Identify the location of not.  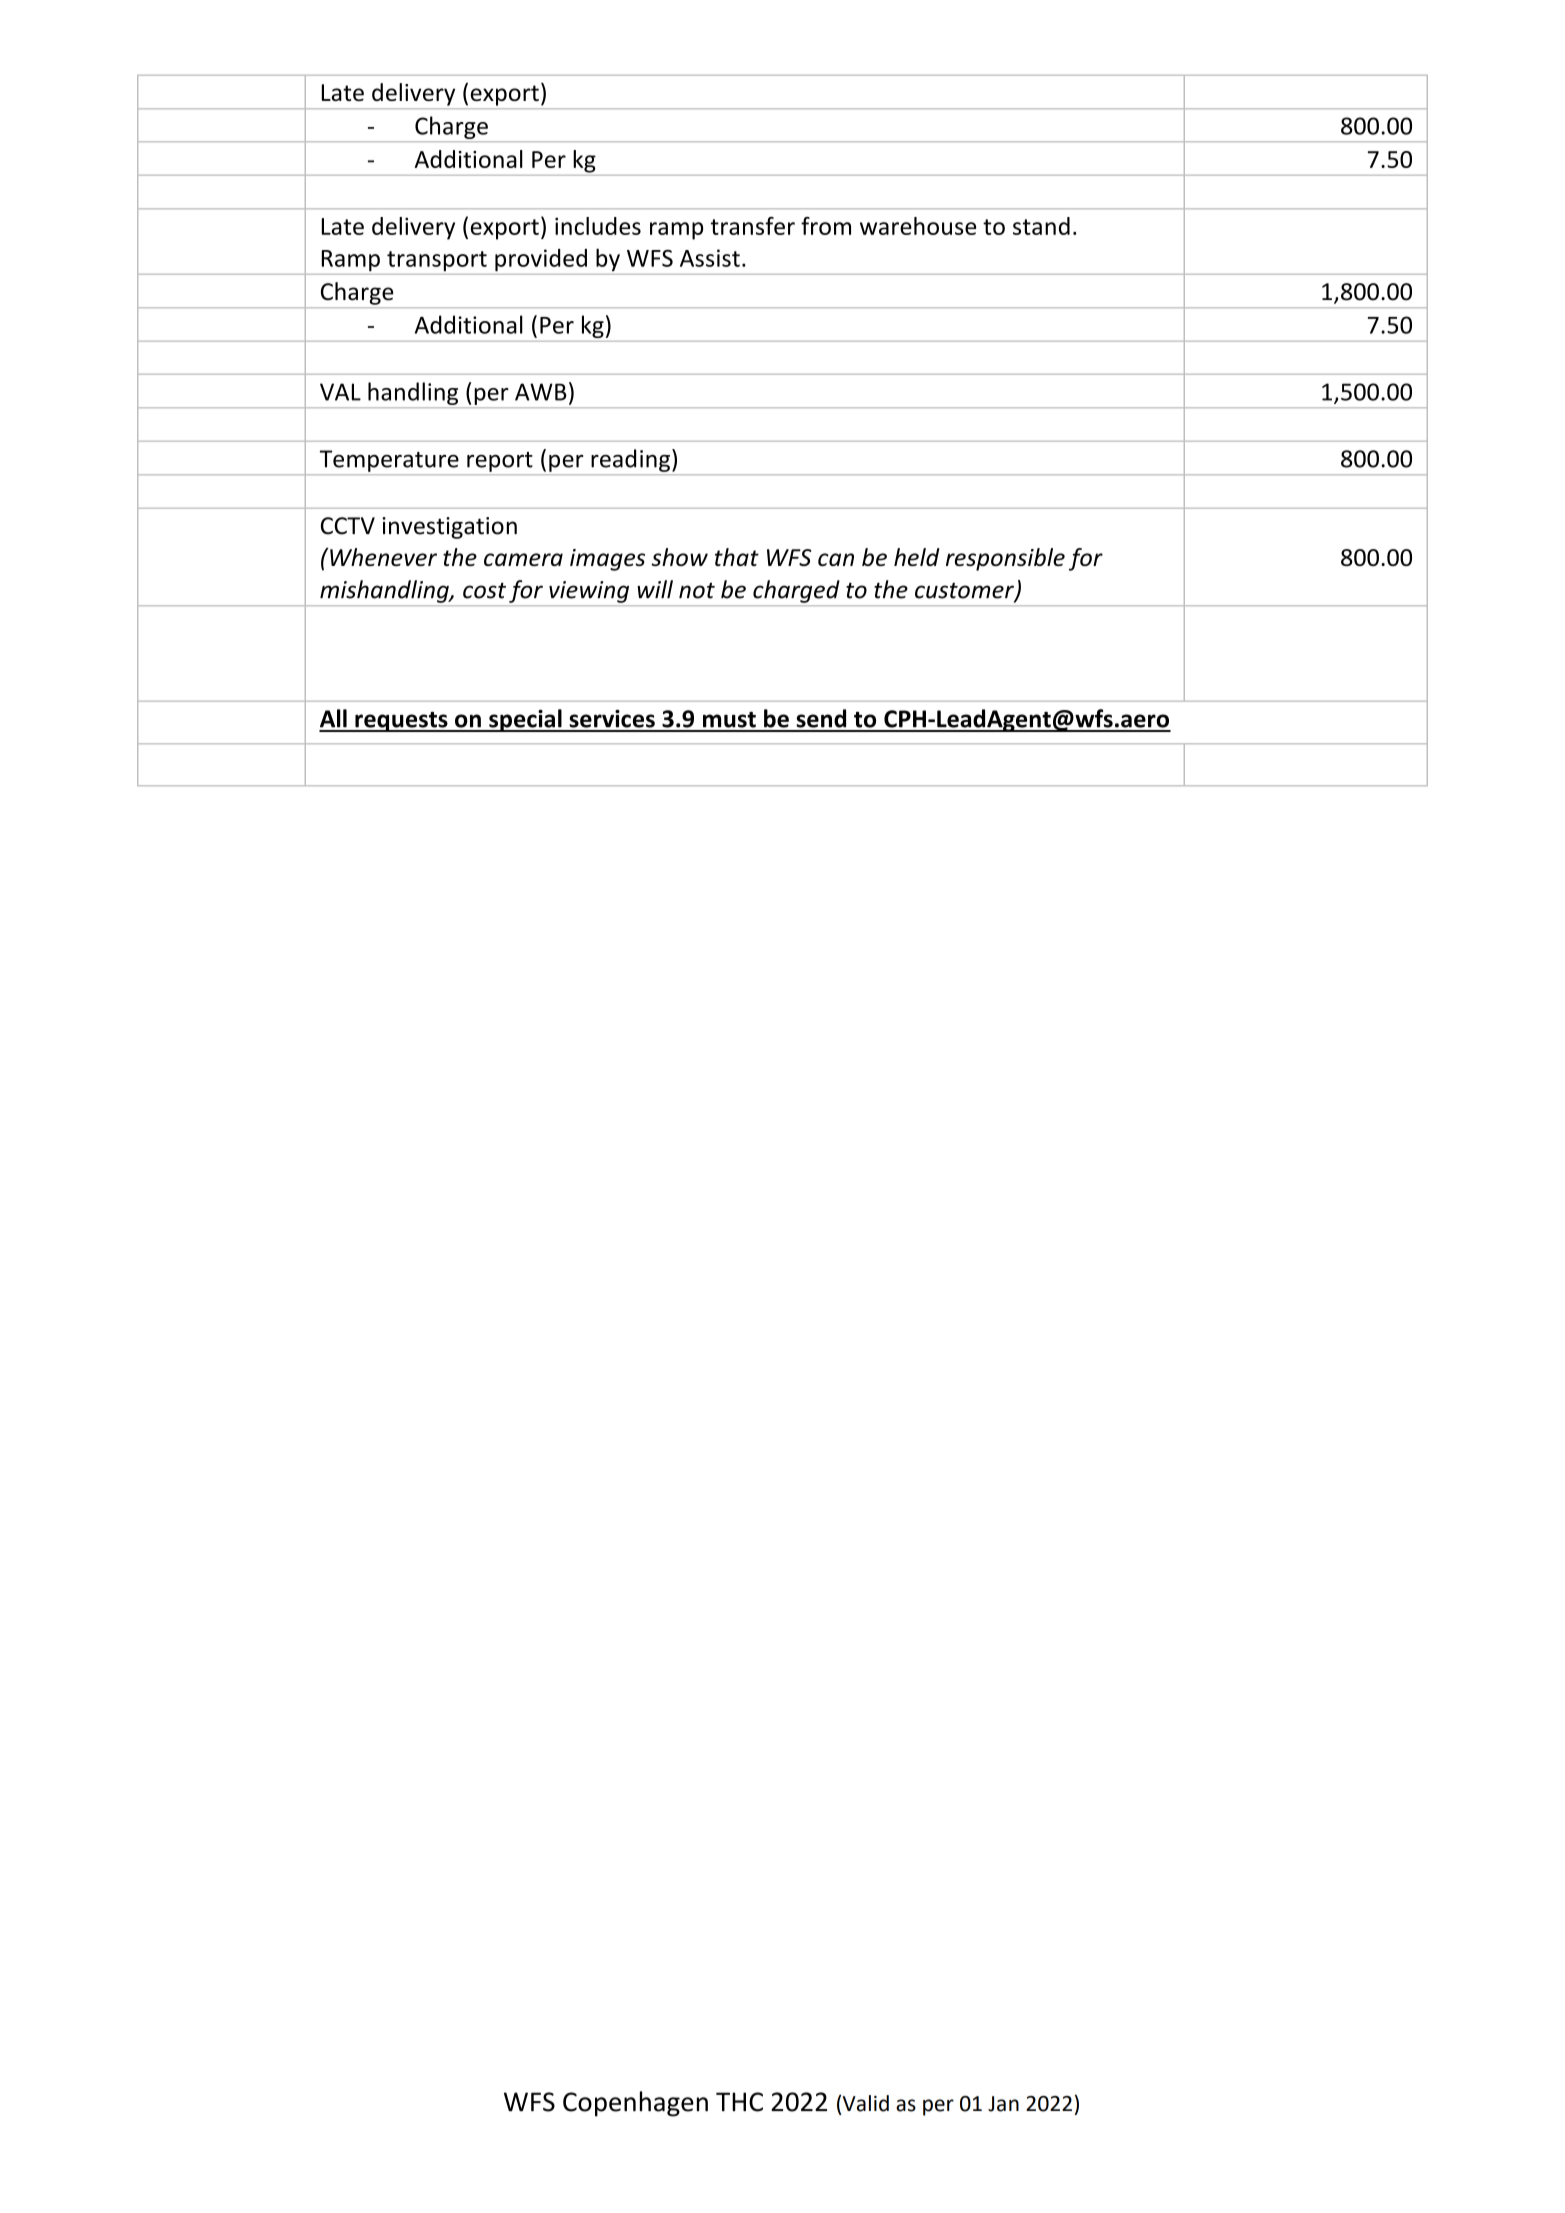
(697, 591).
